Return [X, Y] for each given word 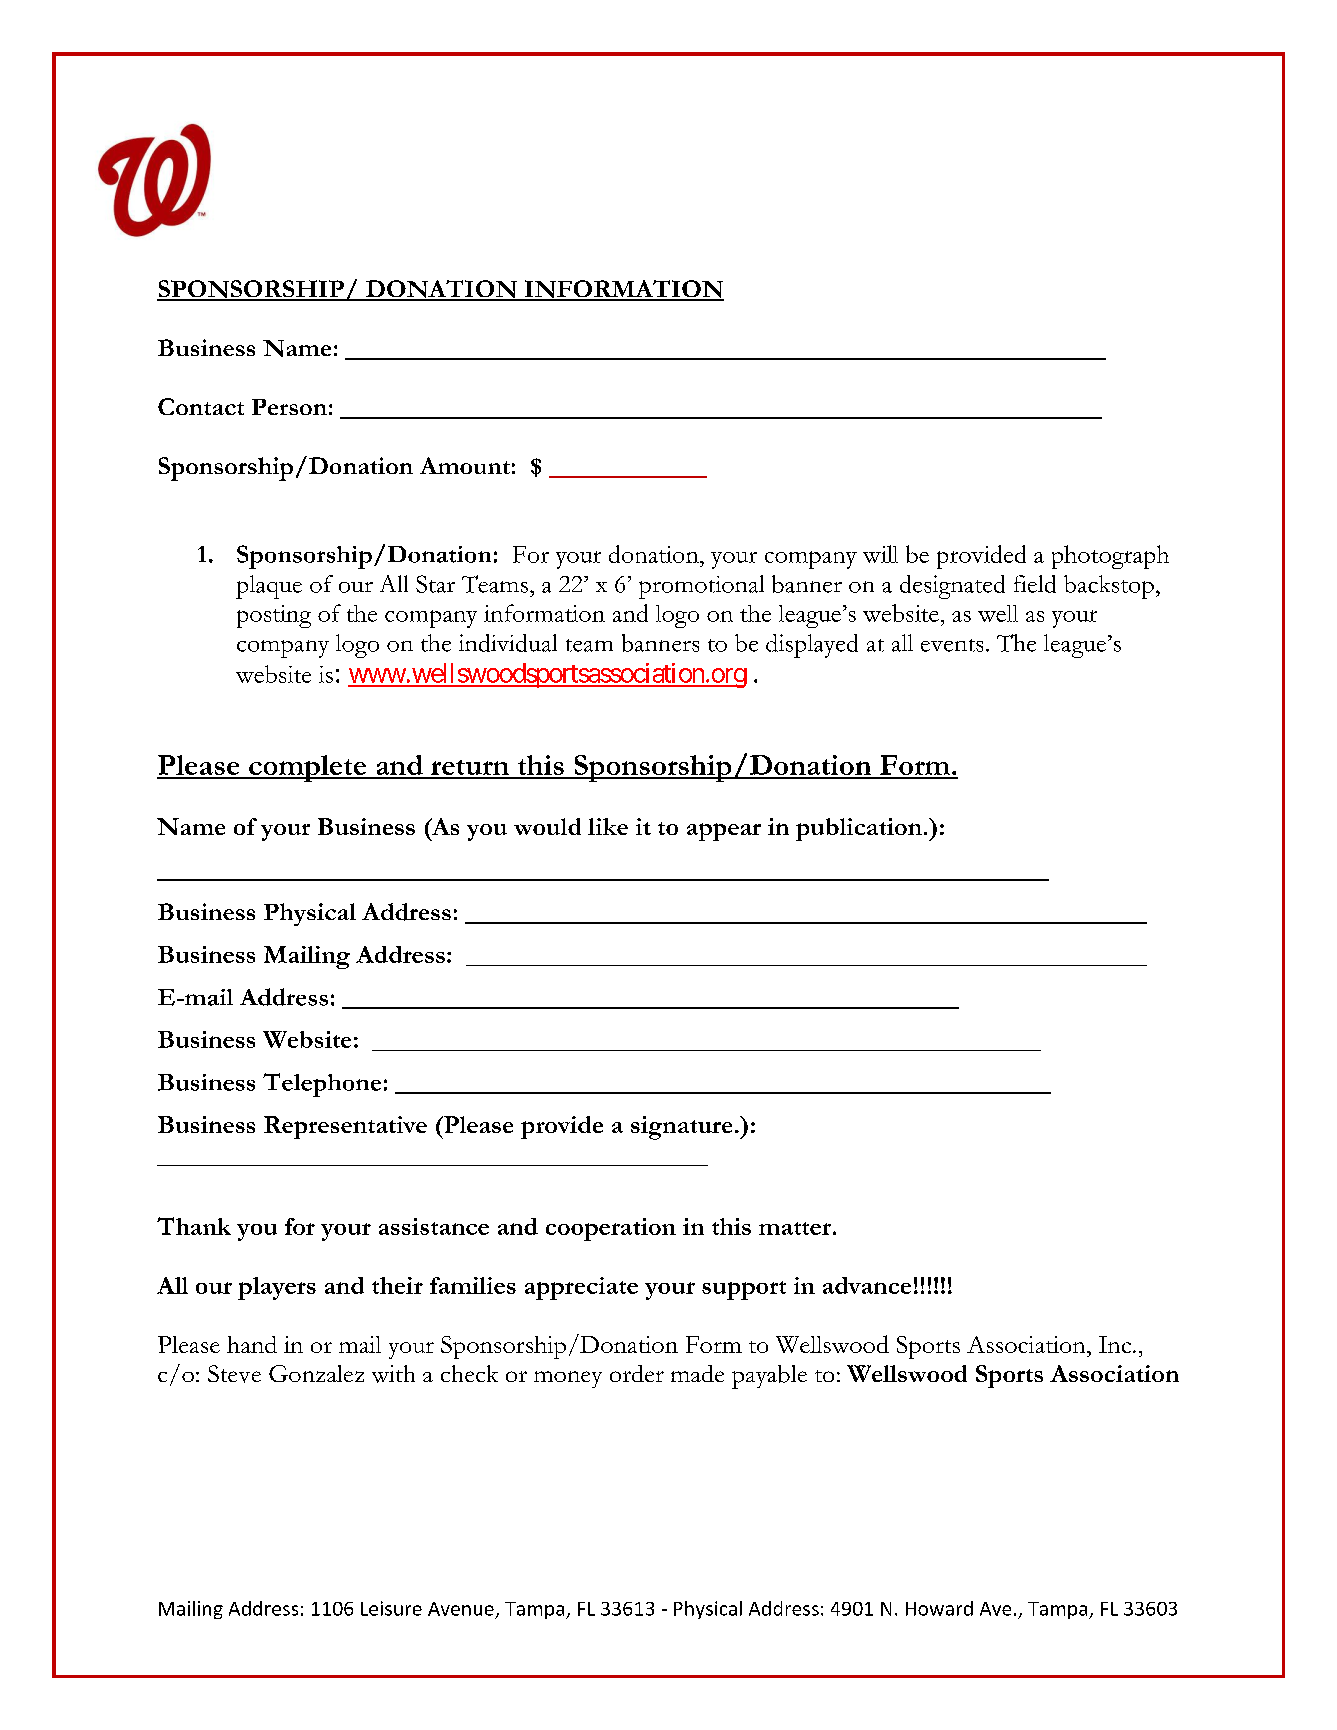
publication [859, 829]
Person [289, 407]
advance [867, 1285]
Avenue [461, 1609]
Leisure [391, 1608]
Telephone [322, 1085]
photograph [1110, 557]
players [277, 1288]
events [952, 645]
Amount [465, 465]
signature [681, 1128]
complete [308, 768]
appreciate [581, 1288]
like [608, 826]
